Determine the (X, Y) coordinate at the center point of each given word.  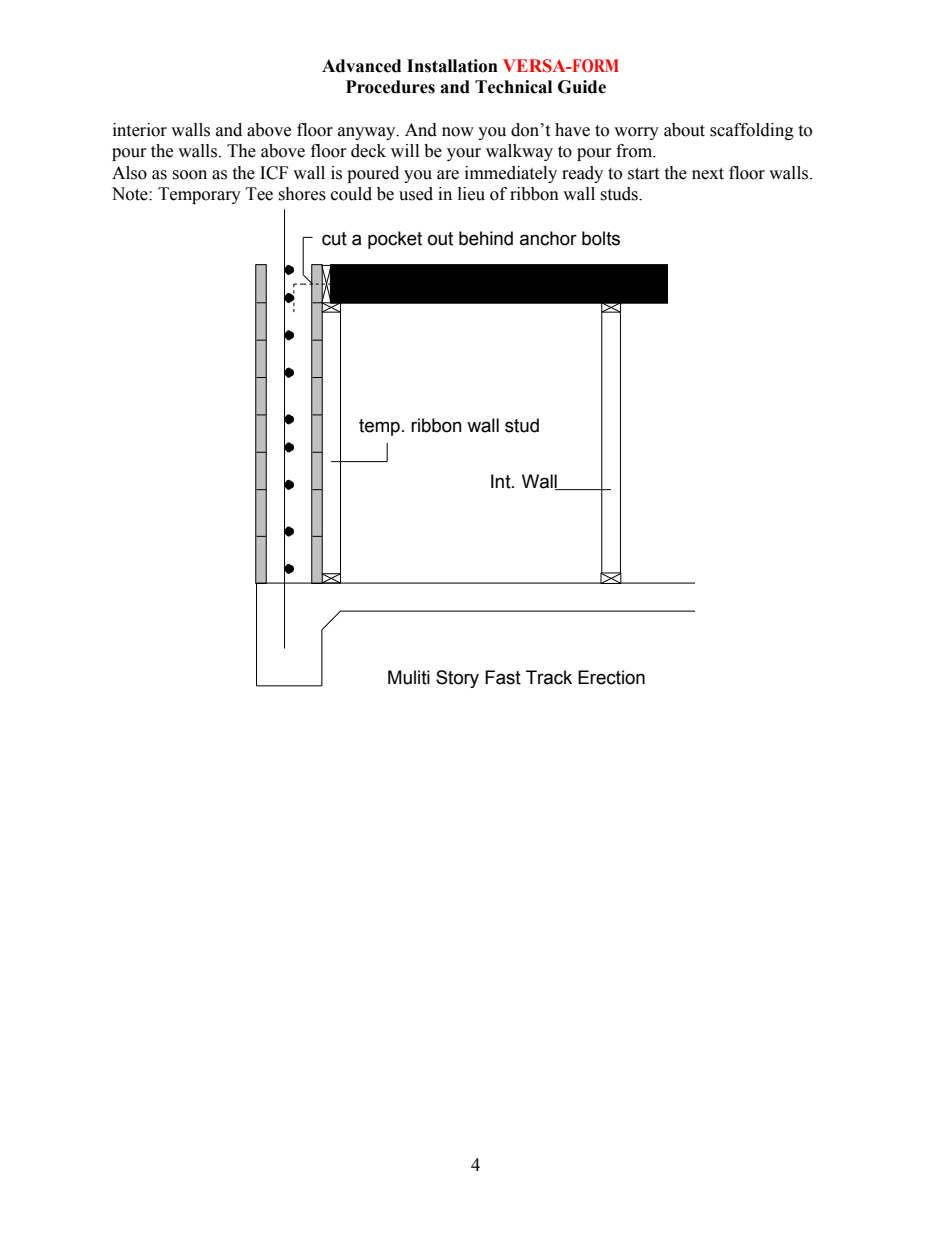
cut (334, 239)
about (684, 130)
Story (457, 679)
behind (486, 238)
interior (140, 130)
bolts (601, 238)
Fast (503, 677)
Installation (452, 66)
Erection (611, 677)
